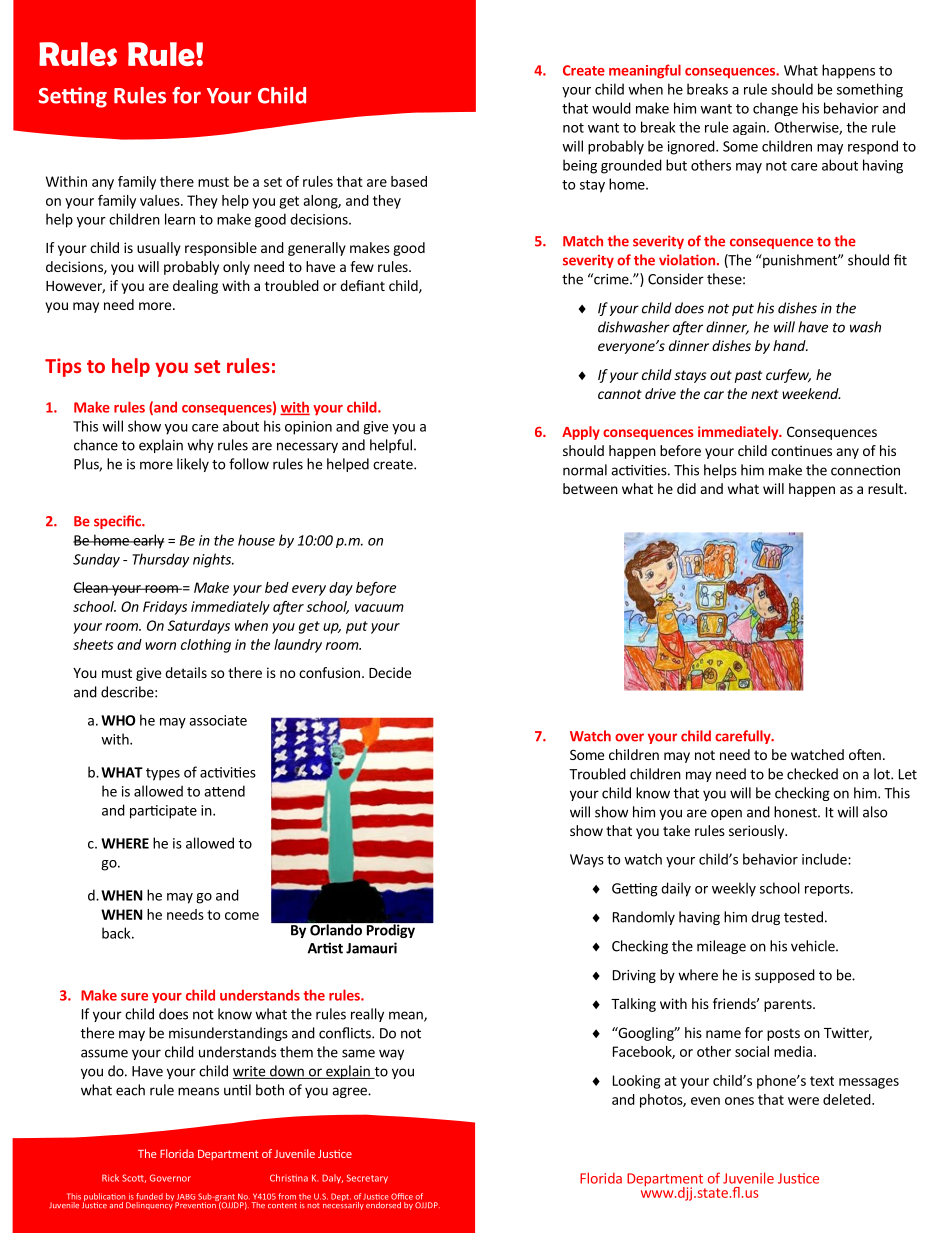 The height and width of the screenshot is (1233, 952). What do you see at coordinates (149, 1196) in the screenshot?
I see `funded` at bounding box center [149, 1196].
